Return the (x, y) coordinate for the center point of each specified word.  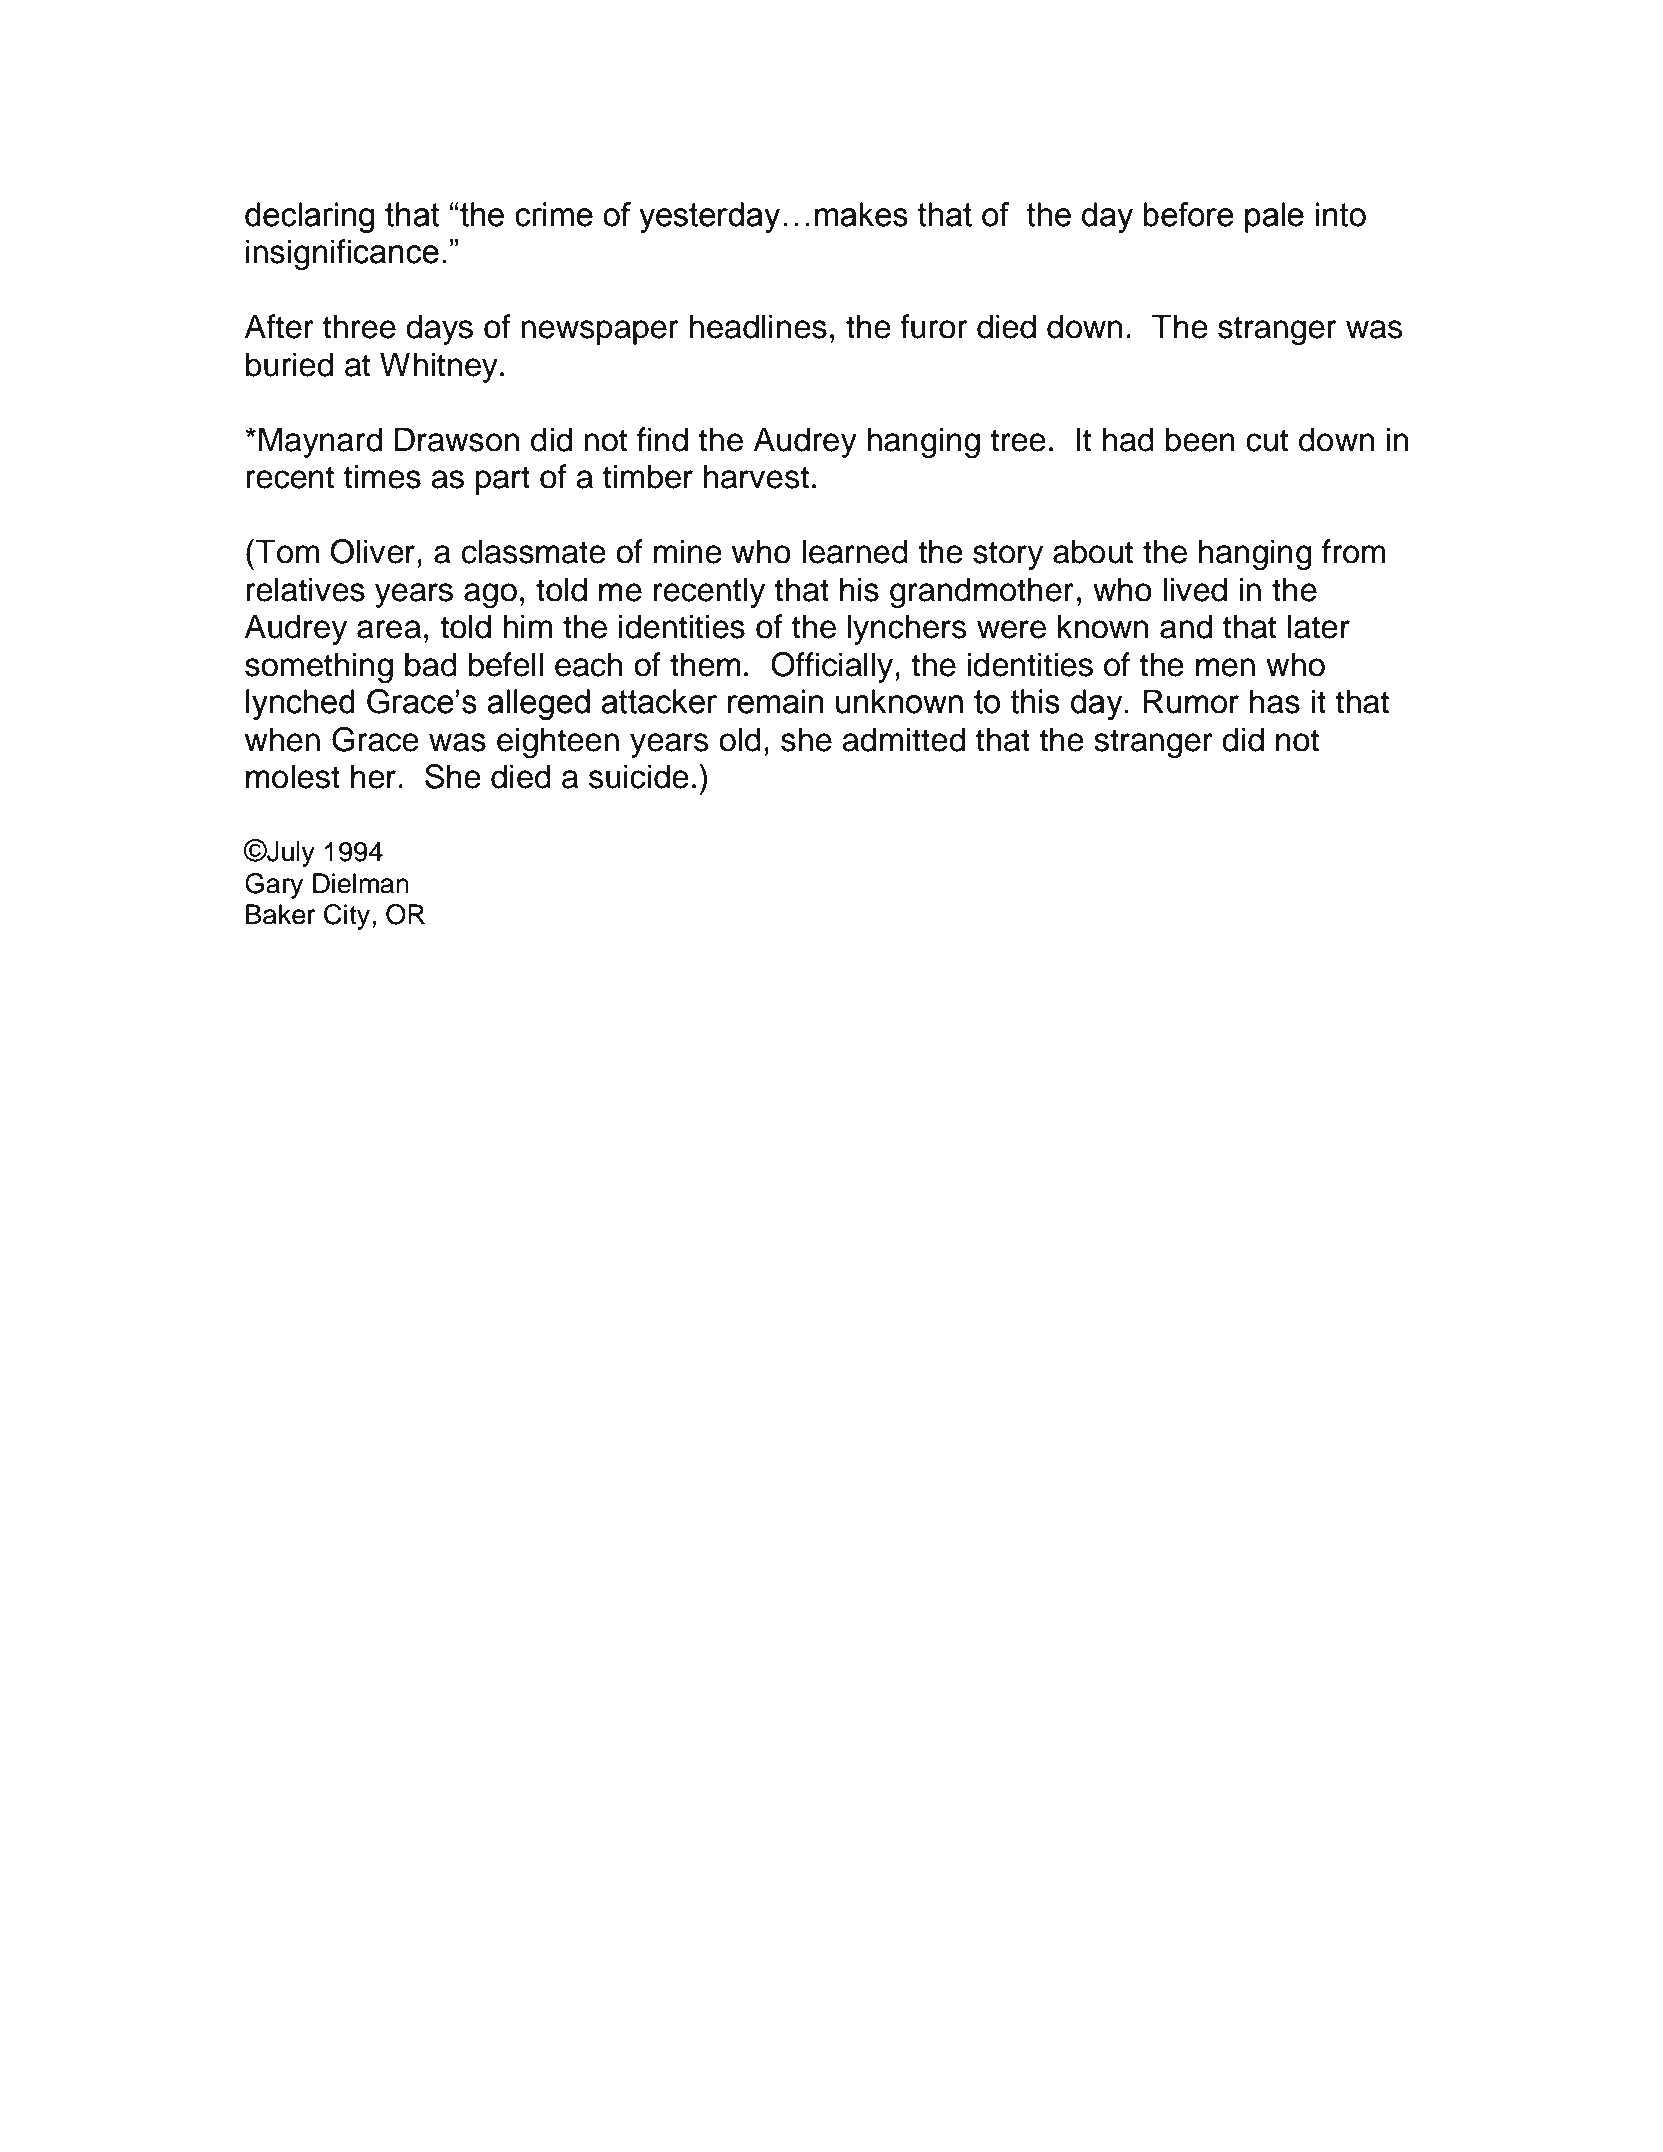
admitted (903, 739)
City (348, 917)
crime (554, 214)
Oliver (374, 551)
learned (855, 551)
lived (1195, 589)
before (1188, 214)
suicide (639, 776)
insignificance (342, 254)
